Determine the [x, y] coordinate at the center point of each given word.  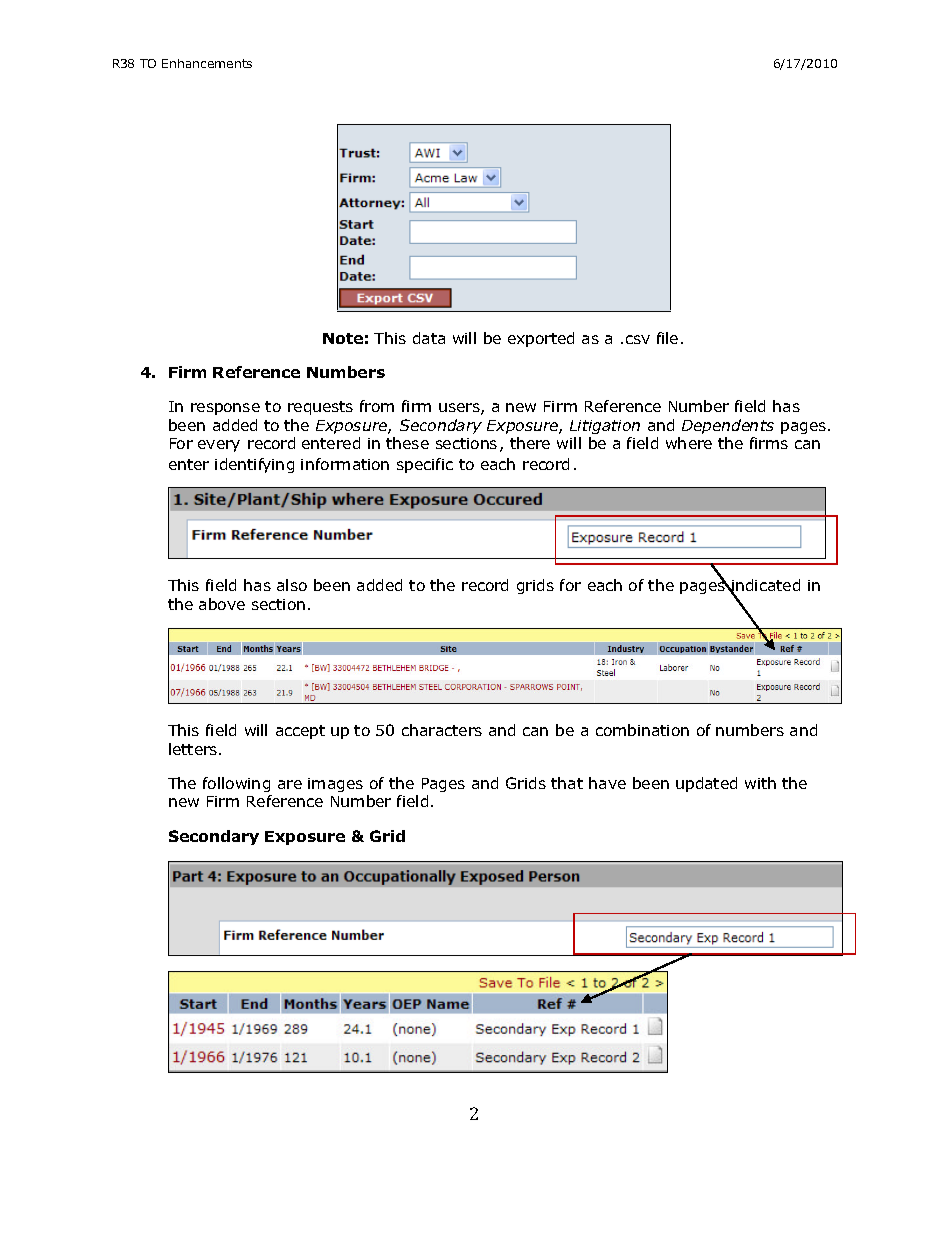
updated [706, 784]
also [292, 585]
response [225, 409]
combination [642, 730]
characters [442, 730]
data [429, 338]
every [219, 446]
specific [425, 465]
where [689, 443]
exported [541, 339]
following [236, 784]
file [667, 338]
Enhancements [207, 63]
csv [638, 339]
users [460, 409]
